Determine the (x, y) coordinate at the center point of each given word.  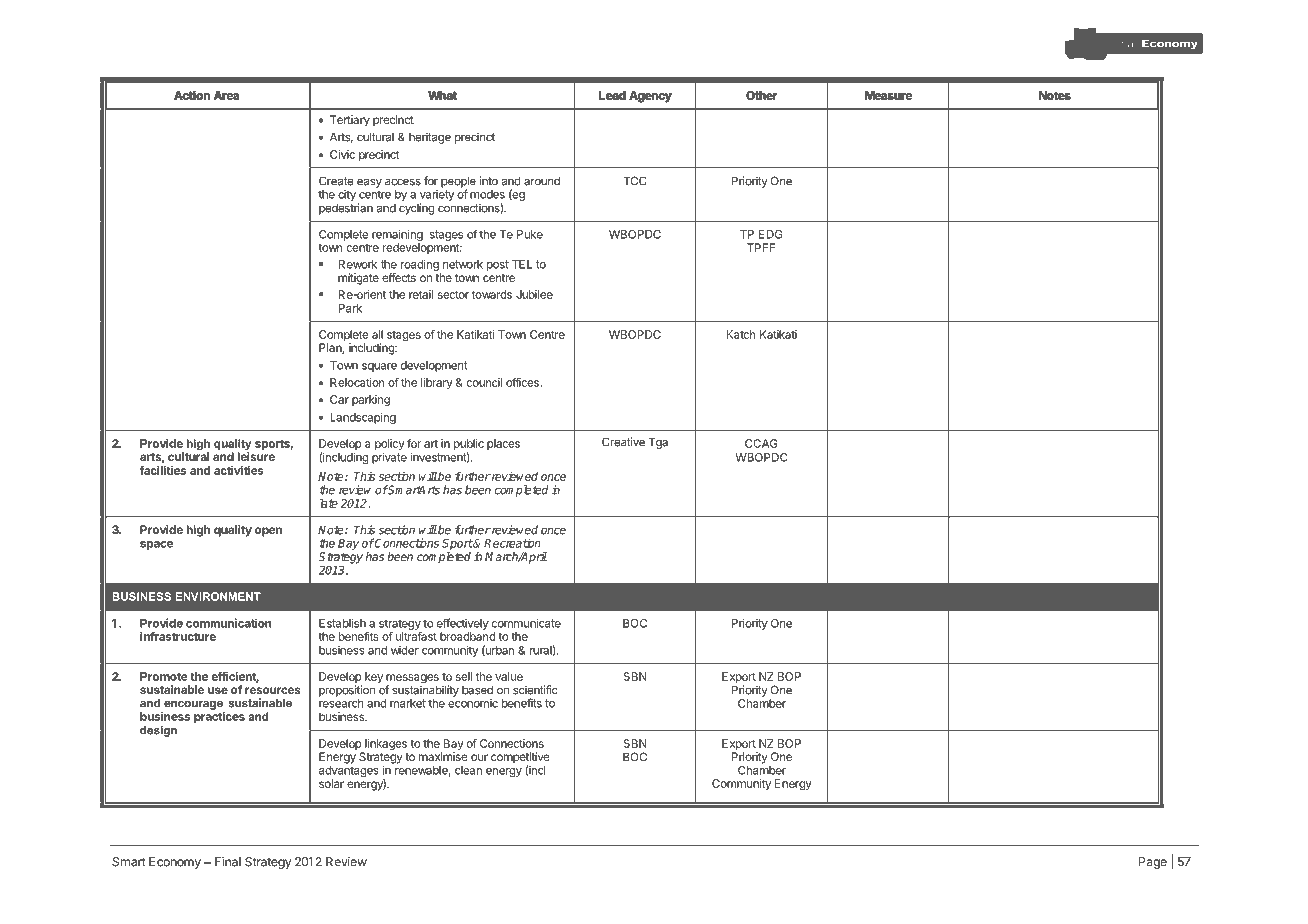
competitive (520, 759)
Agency (650, 96)
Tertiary (350, 121)
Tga (658, 443)
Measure (888, 95)
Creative (623, 442)
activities (239, 470)
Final (228, 862)
